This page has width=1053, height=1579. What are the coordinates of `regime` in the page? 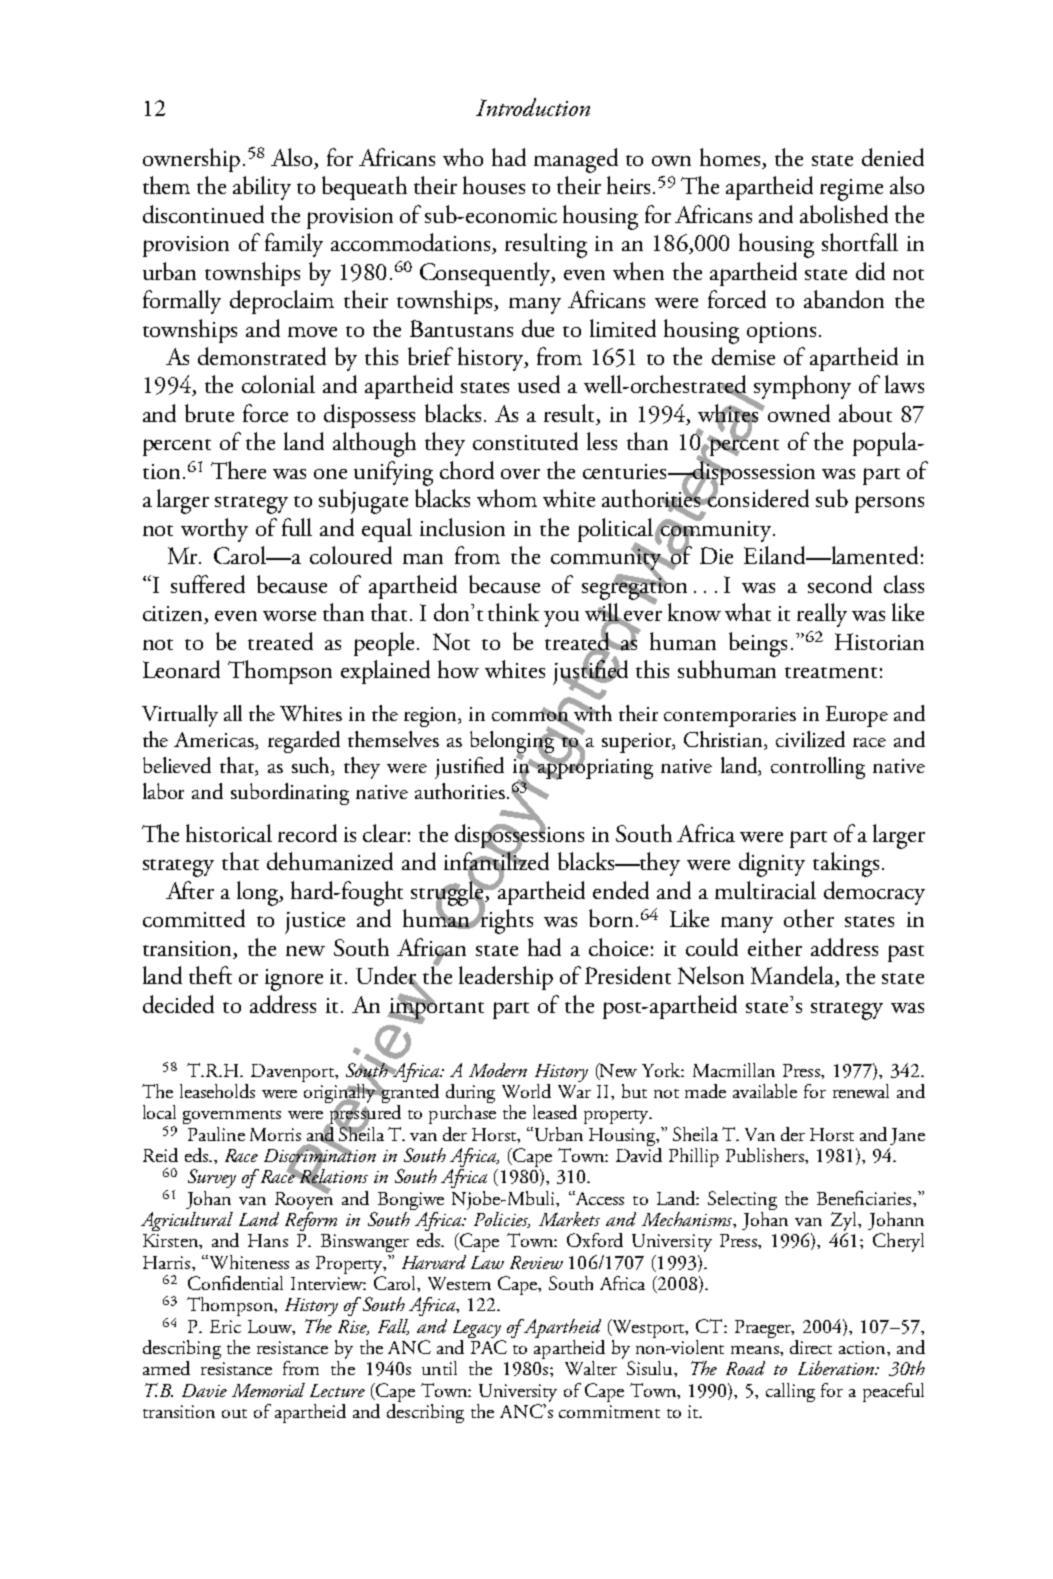 It's located at (851, 190).
